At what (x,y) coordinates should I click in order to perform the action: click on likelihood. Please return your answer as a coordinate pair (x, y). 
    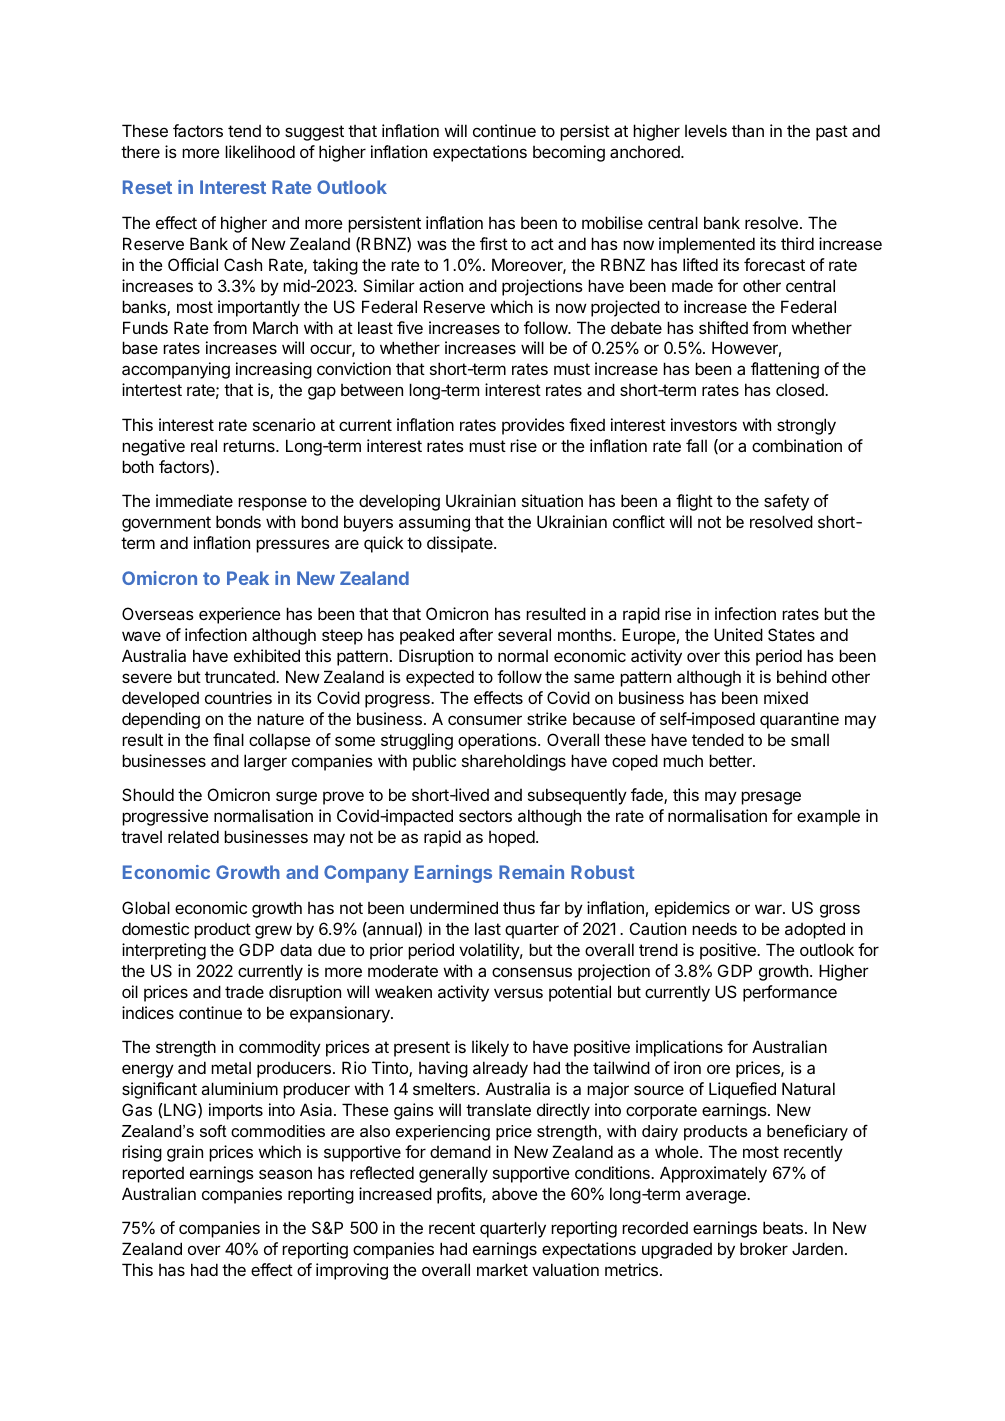
    Looking at the image, I should click on (260, 151).
